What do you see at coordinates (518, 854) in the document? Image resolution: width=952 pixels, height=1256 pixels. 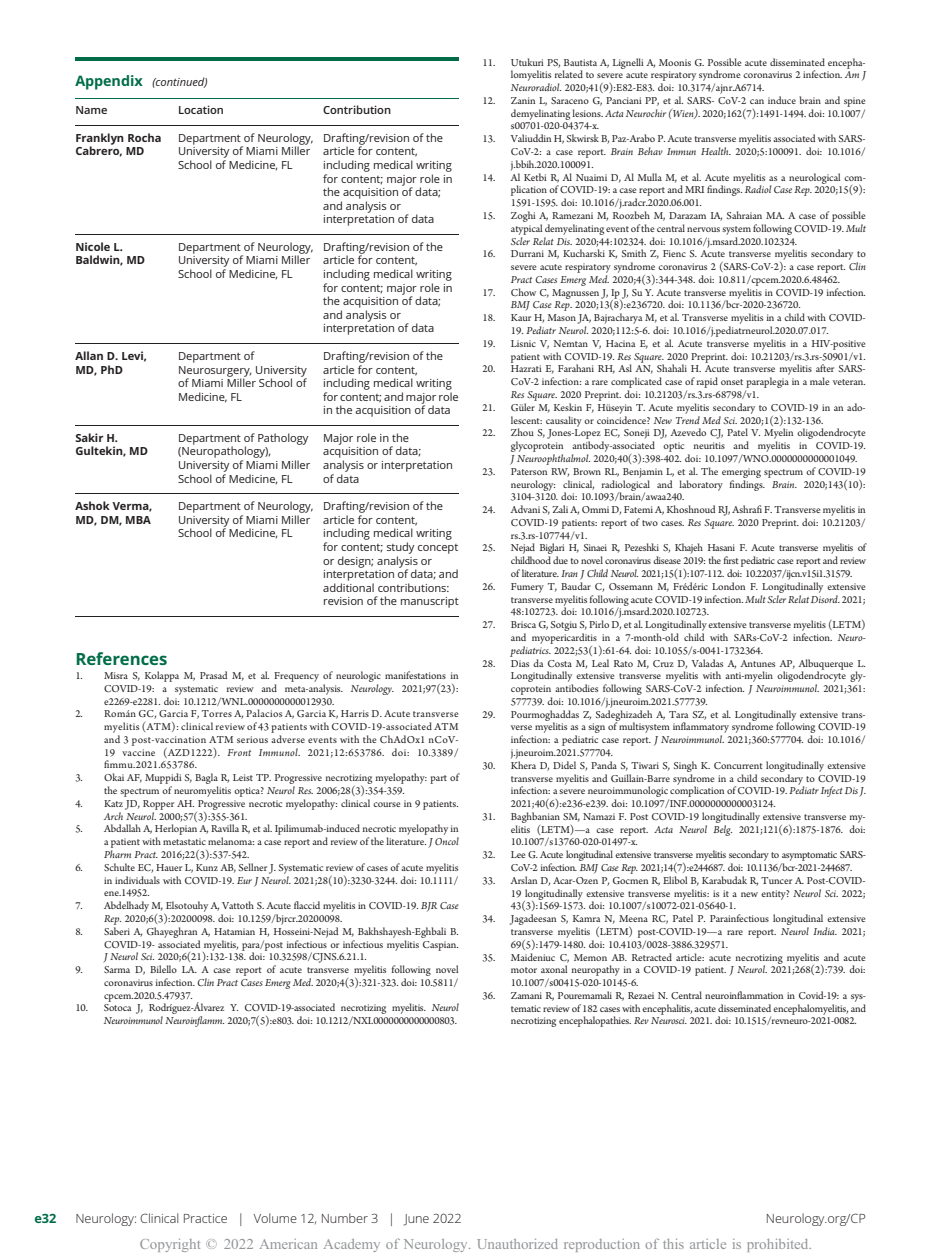 I see `Lee` at bounding box center [518, 854].
